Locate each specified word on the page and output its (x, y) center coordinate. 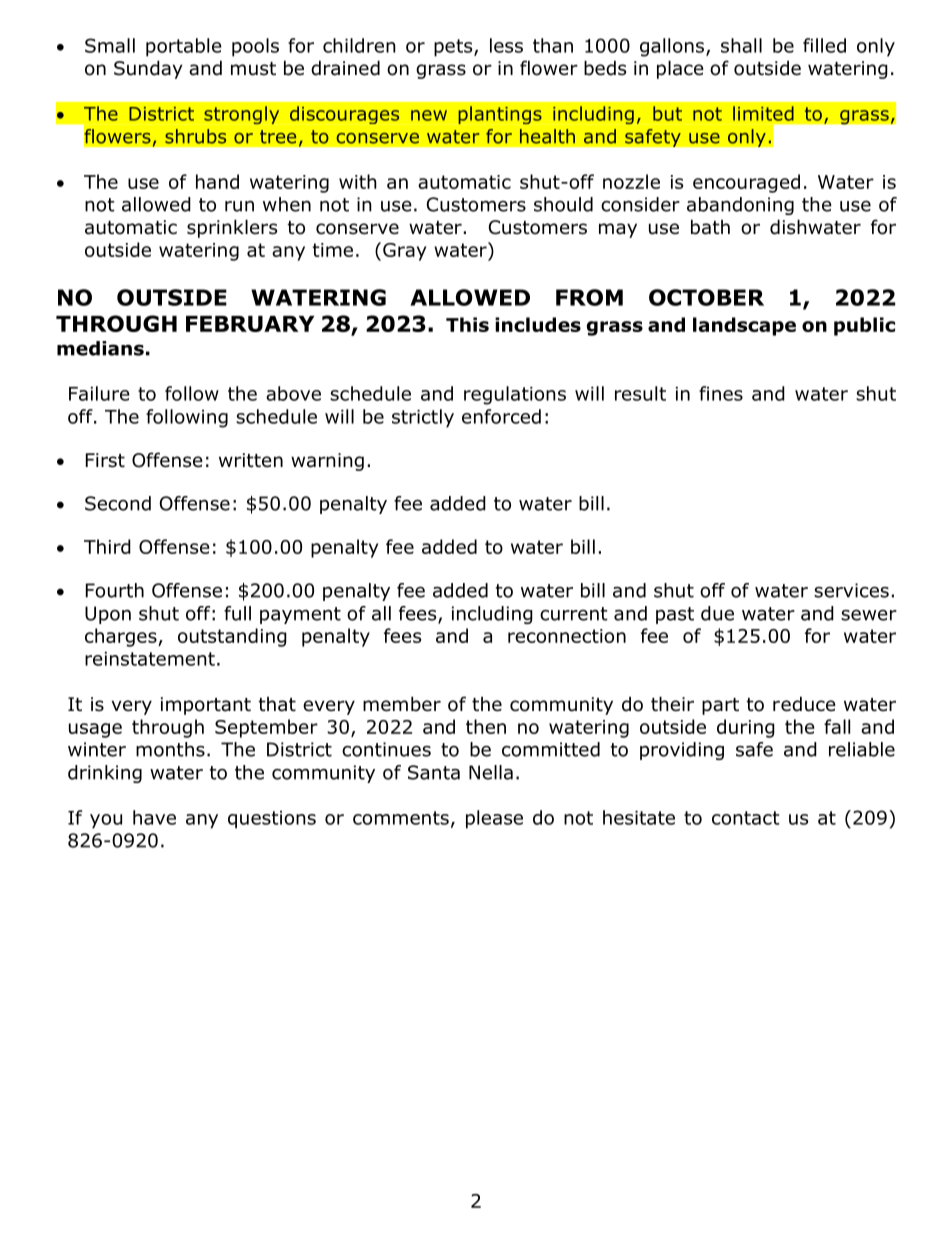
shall (741, 45)
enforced (501, 416)
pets (454, 48)
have (154, 817)
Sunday (148, 69)
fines (721, 393)
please (494, 819)
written (251, 460)
